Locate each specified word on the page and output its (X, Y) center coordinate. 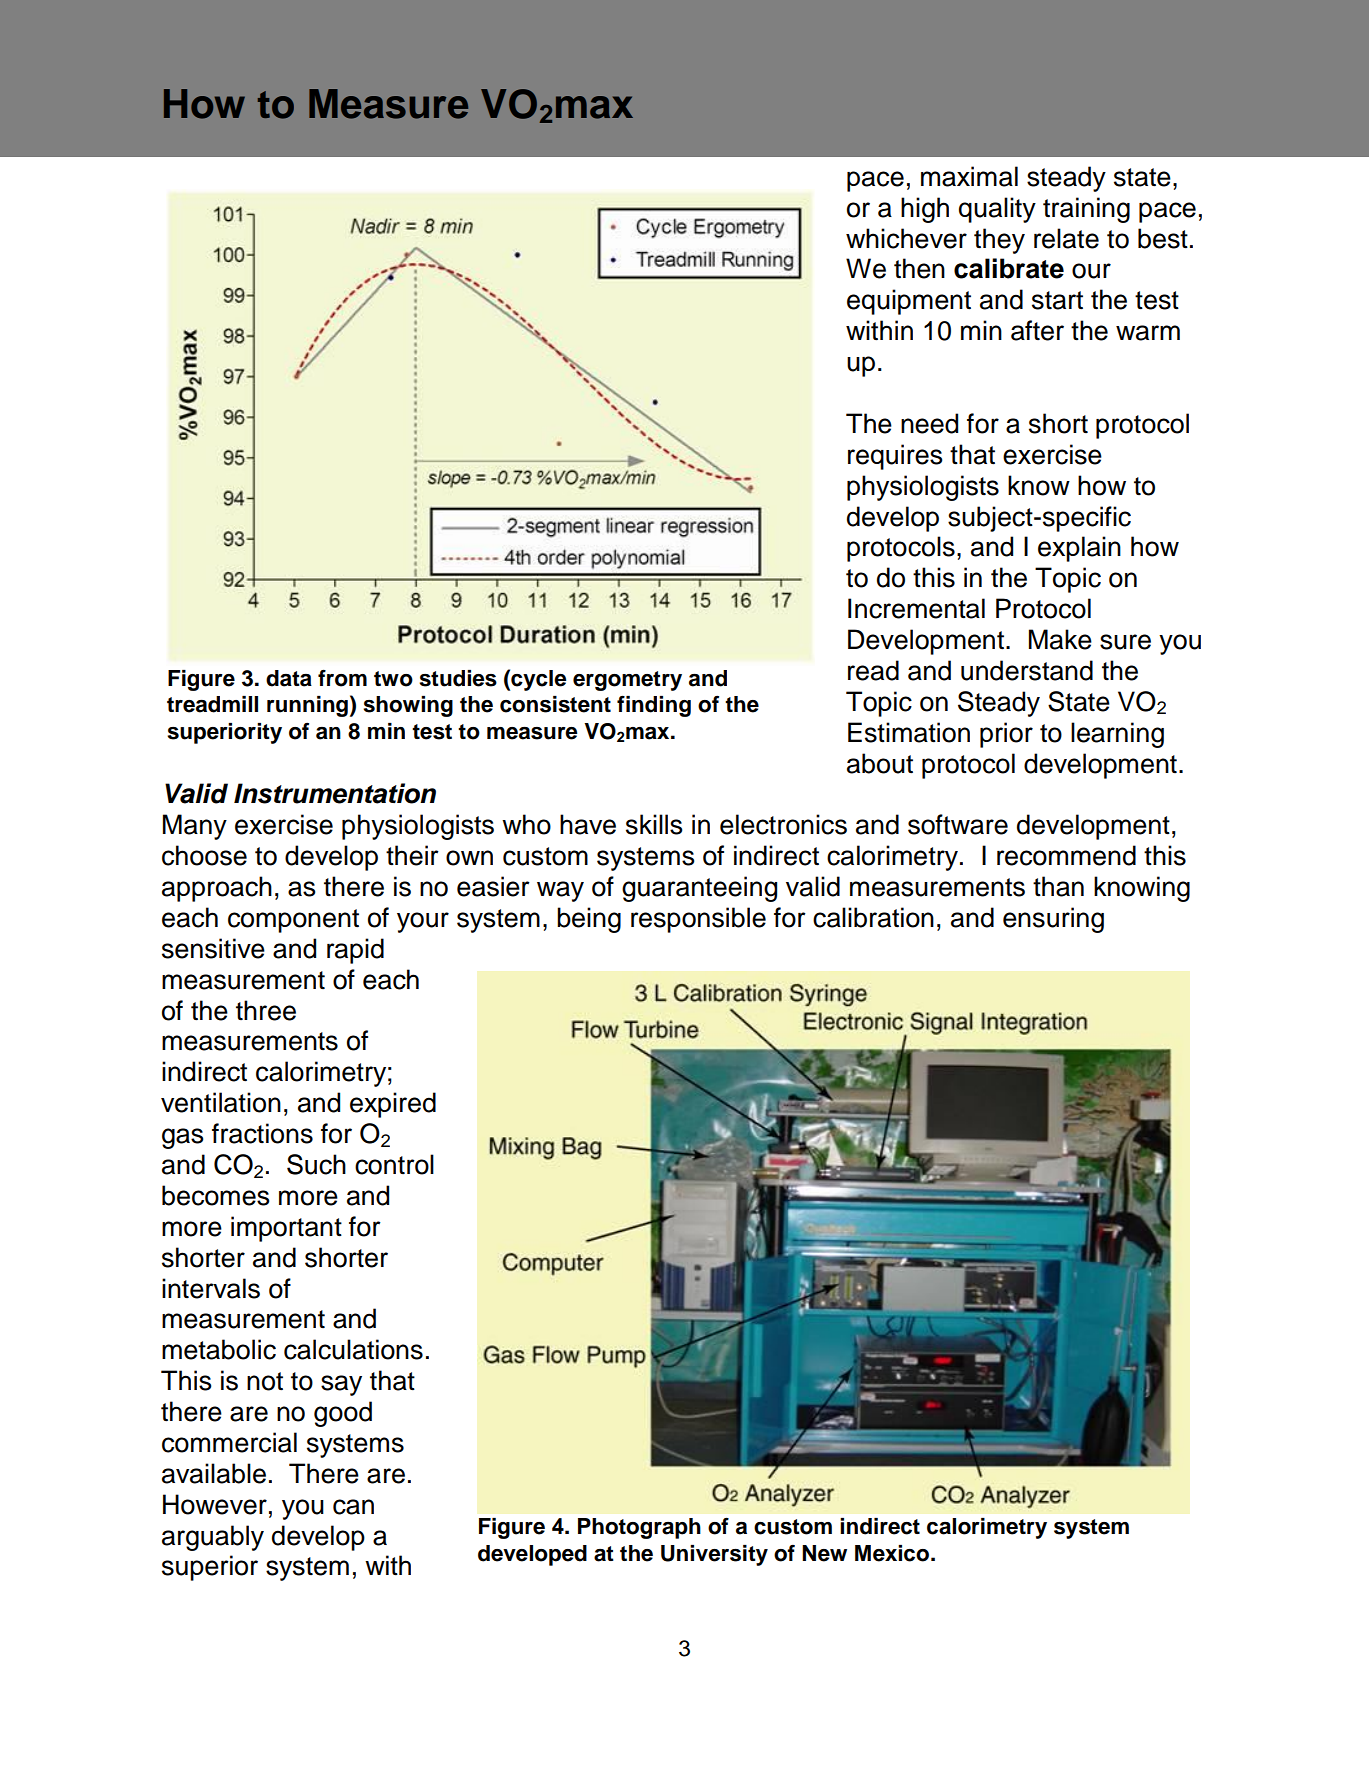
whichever (906, 238)
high (925, 210)
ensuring (1053, 920)
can (353, 1507)
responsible (698, 920)
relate (1066, 238)
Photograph (639, 1528)
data (289, 678)
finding (654, 706)
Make (1060, 639)
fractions (262, 1133)
